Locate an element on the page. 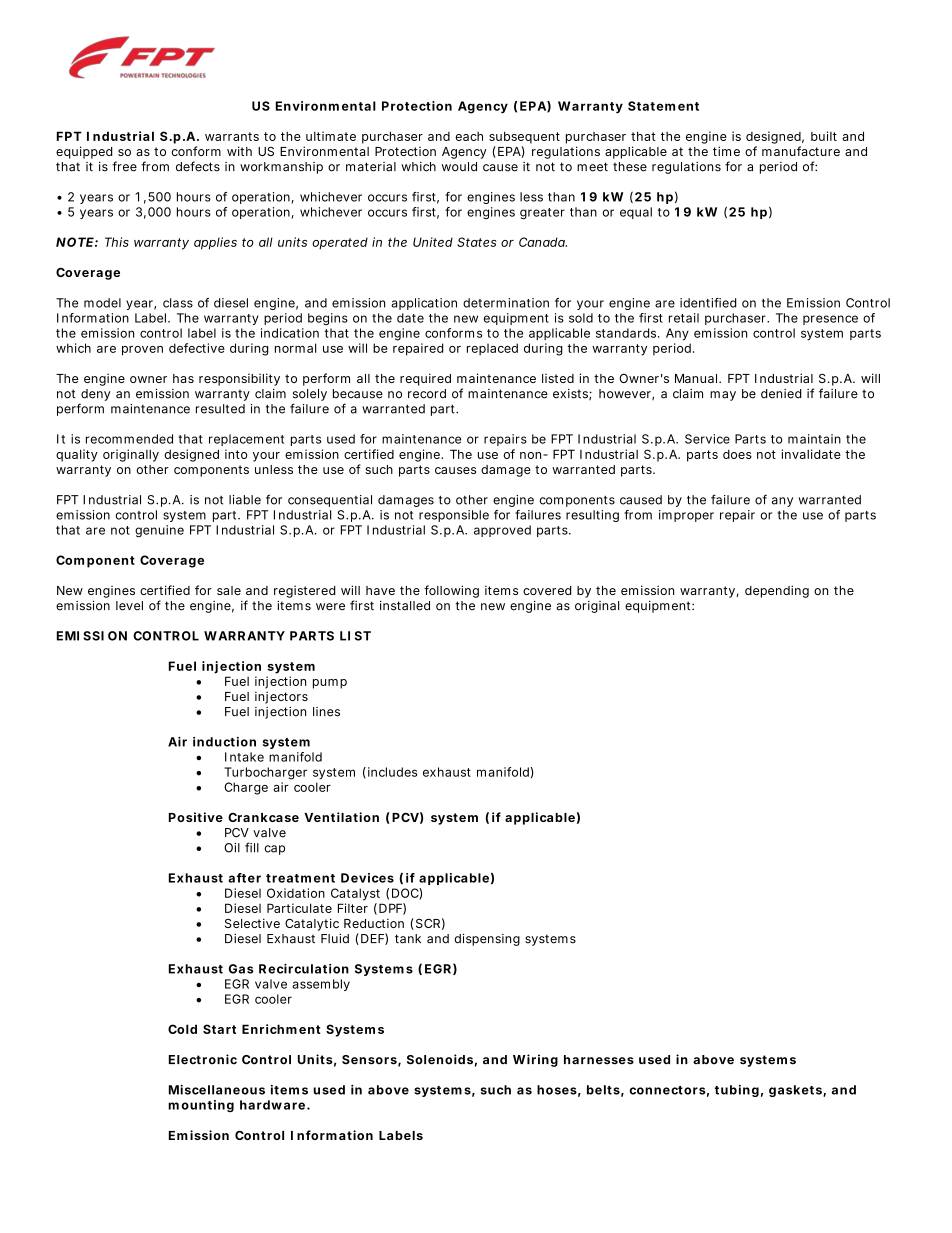  dispensing is located at coordinates (487, 940).
